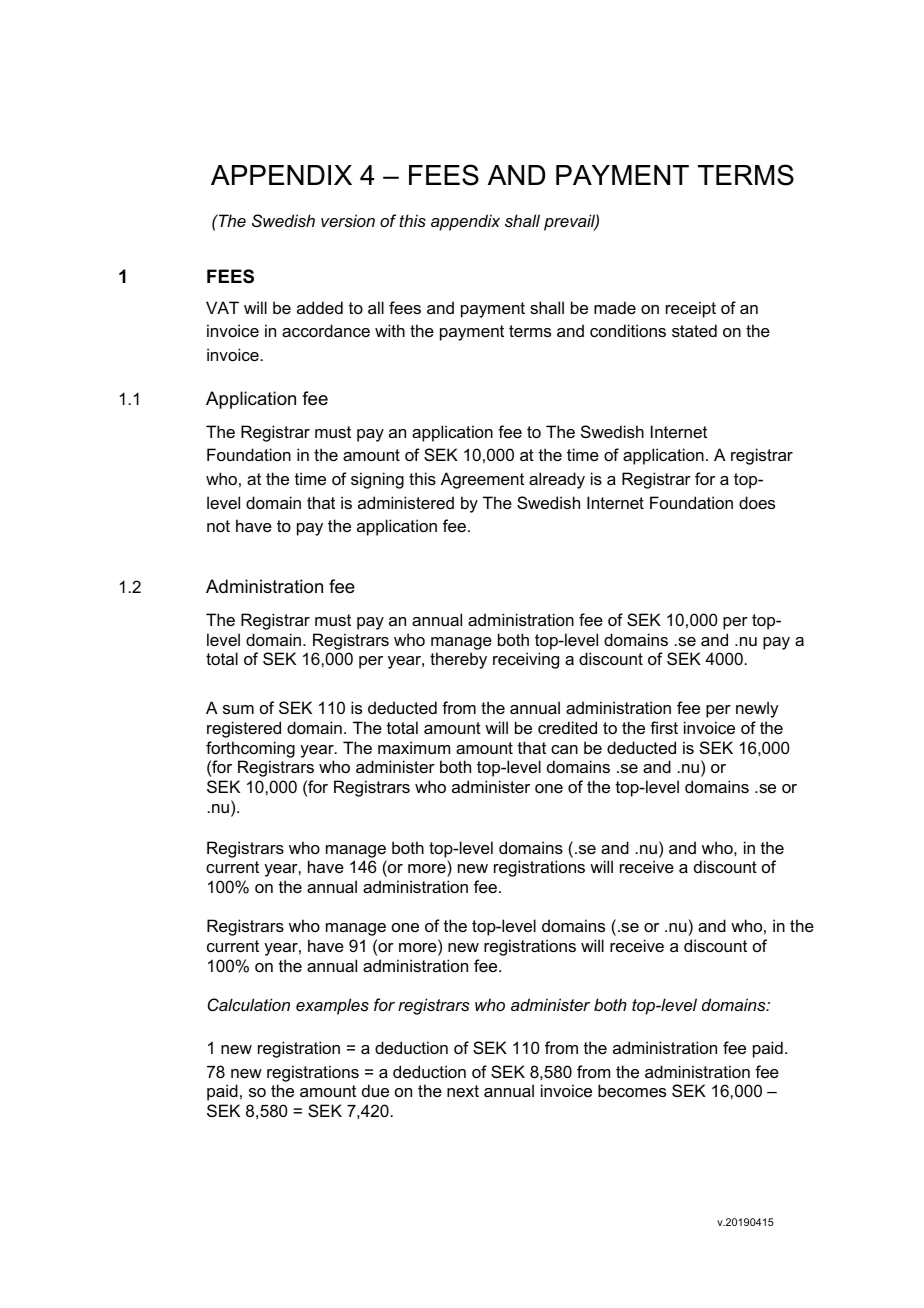 Image resolution: width=924 pixels, height=1308 pixels. Describe the element at coordinates (757, 502) in the screenshot. I see `does` at that location.
